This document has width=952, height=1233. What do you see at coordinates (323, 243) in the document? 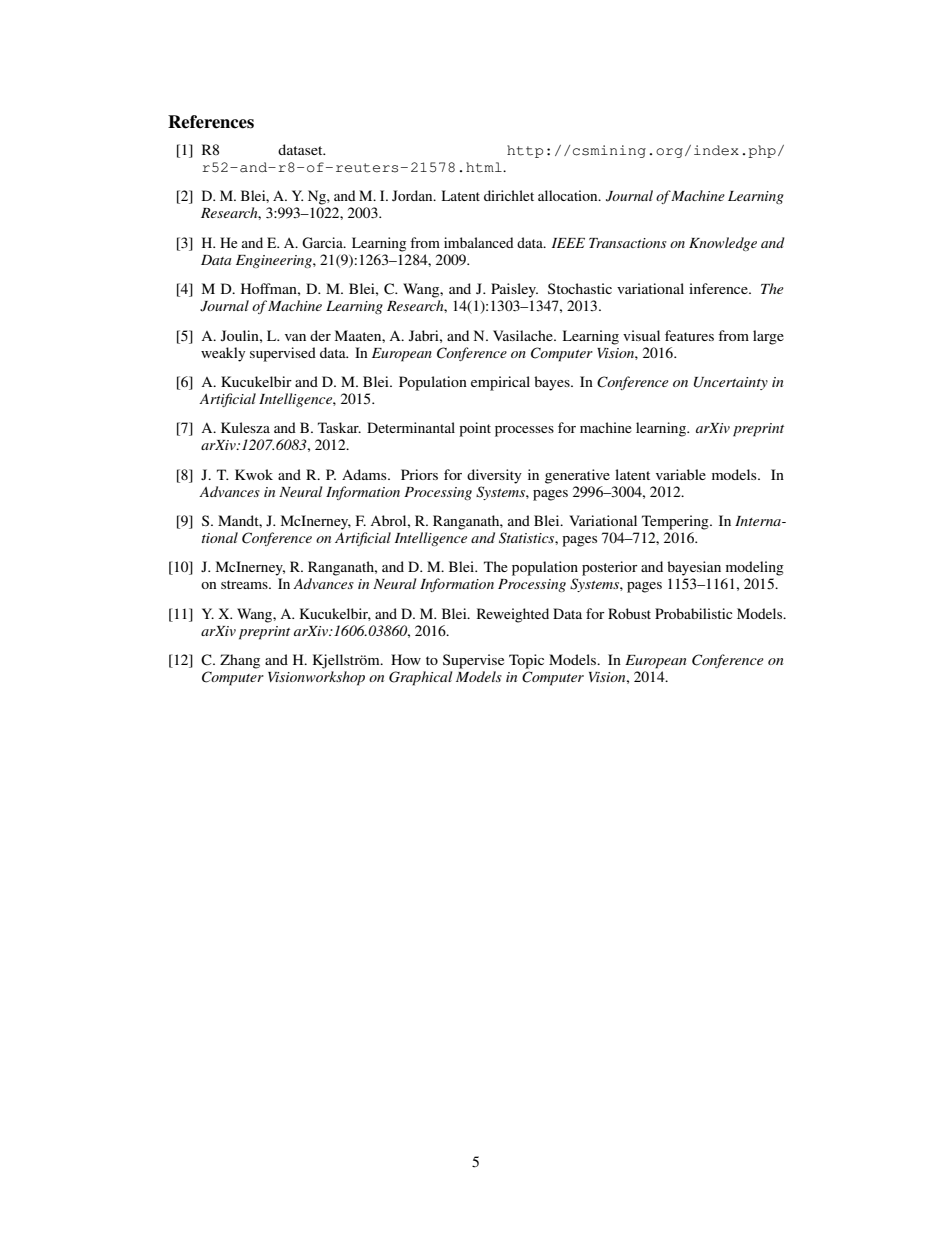
I see `Garcia` at bounding box center [323, 243].
